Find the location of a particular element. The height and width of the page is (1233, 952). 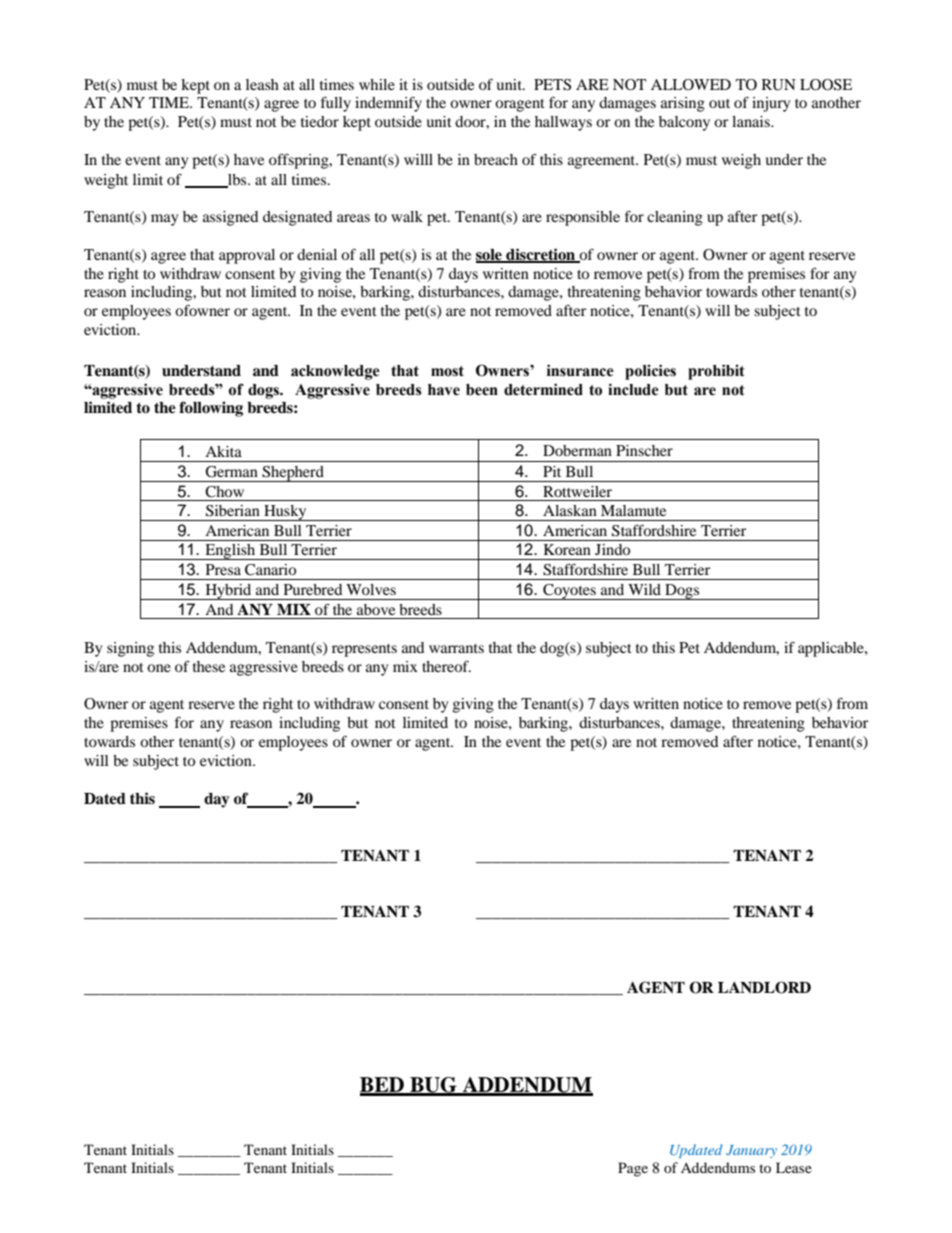

injury is located at coordinates (771, 104).
